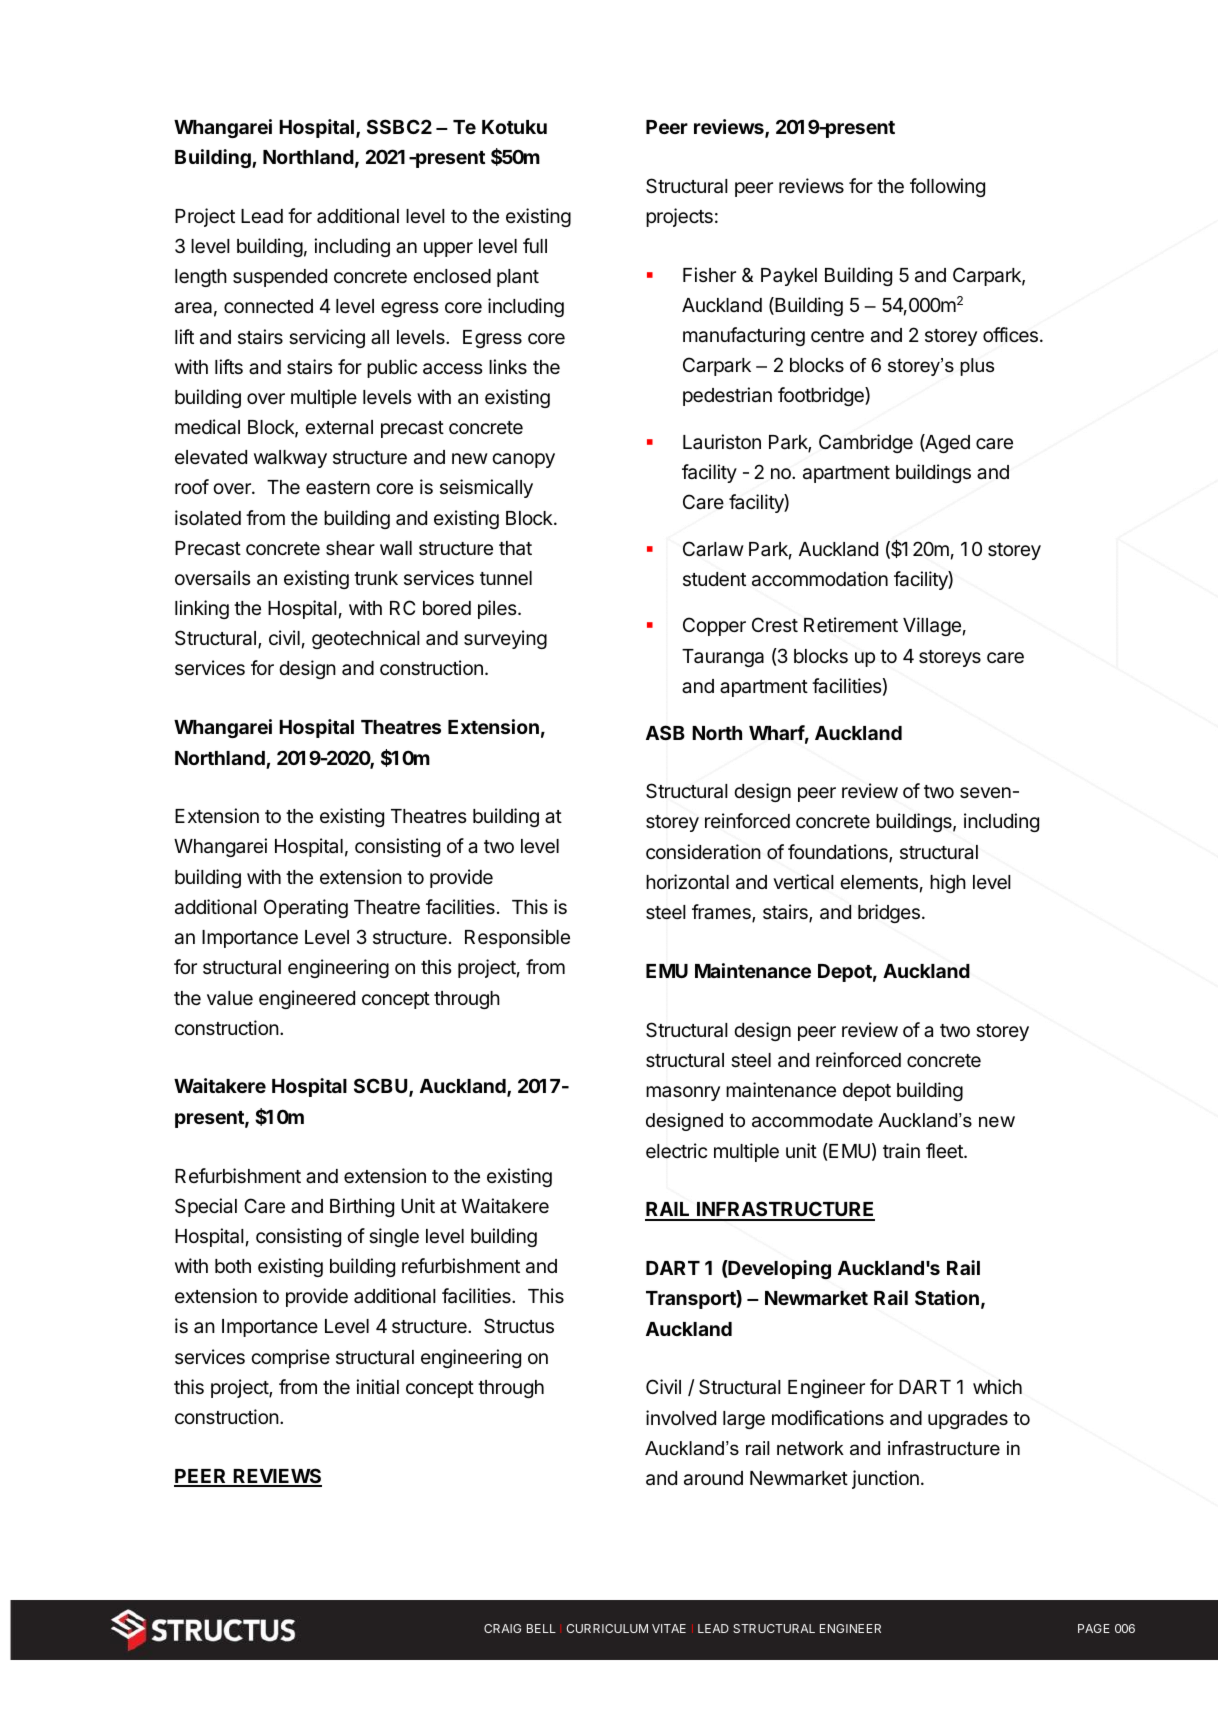  Describe the element at coordinates (709, 274) in the screenshot. I see `Fisher` at that location.
